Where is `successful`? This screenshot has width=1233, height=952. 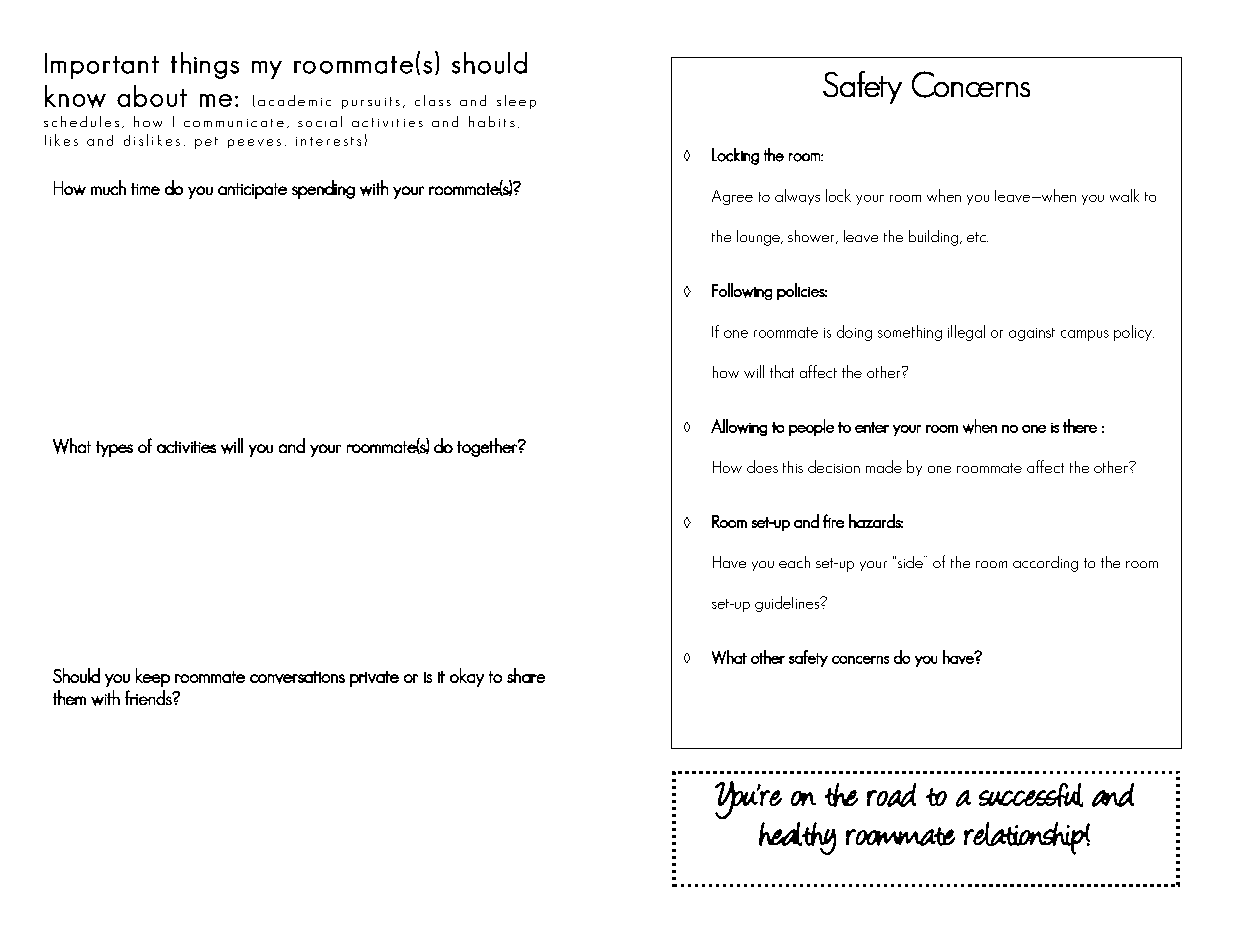 successful is located at coordinates (1031, 795).
